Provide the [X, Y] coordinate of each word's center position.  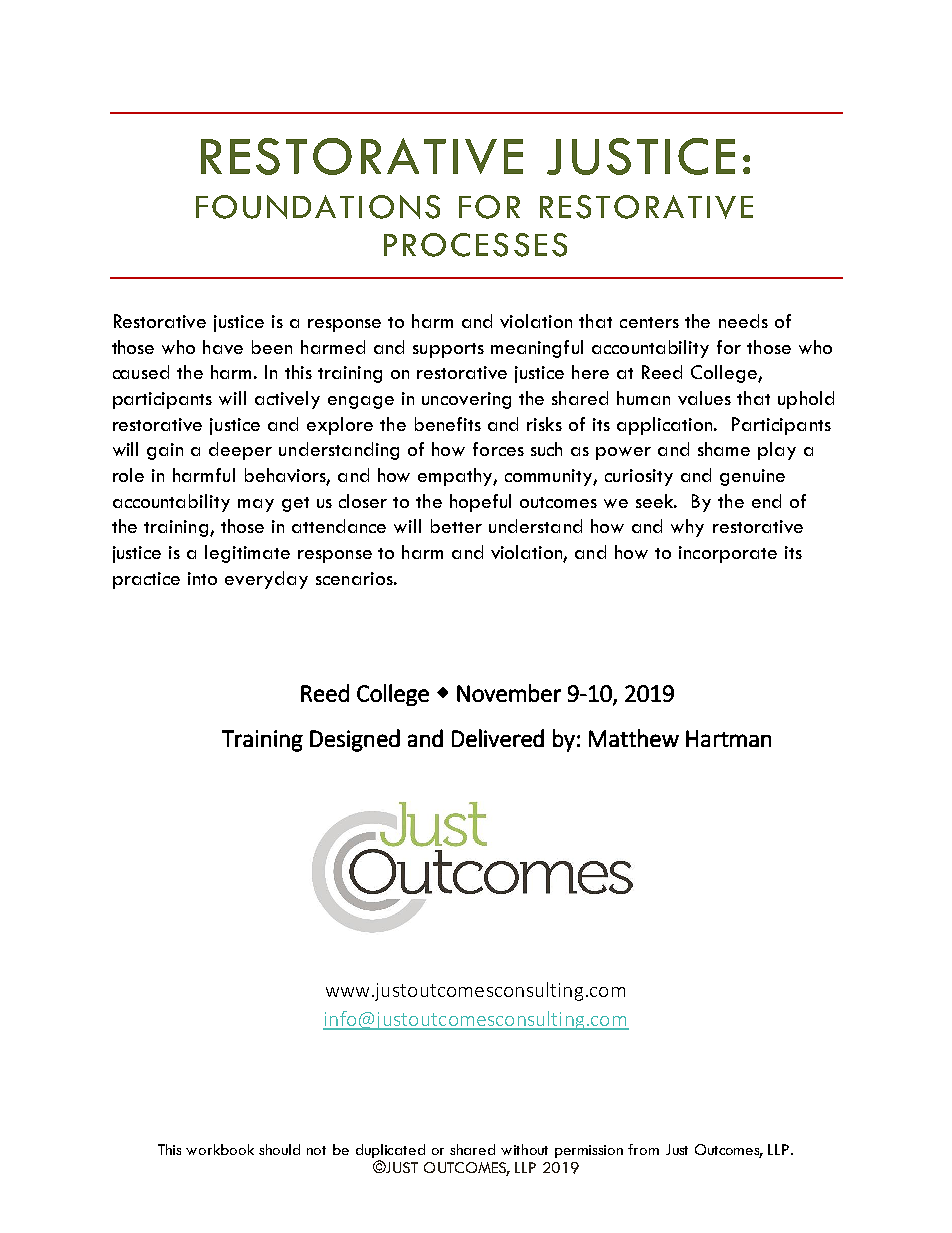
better [456, 526]
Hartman [728, 738]
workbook [220, 1149]
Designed [355, 740]
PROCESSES [475, 245]
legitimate [247, 554]
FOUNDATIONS [318, 207]
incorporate [728, 554]
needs [743, 321]
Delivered [498, 738]
